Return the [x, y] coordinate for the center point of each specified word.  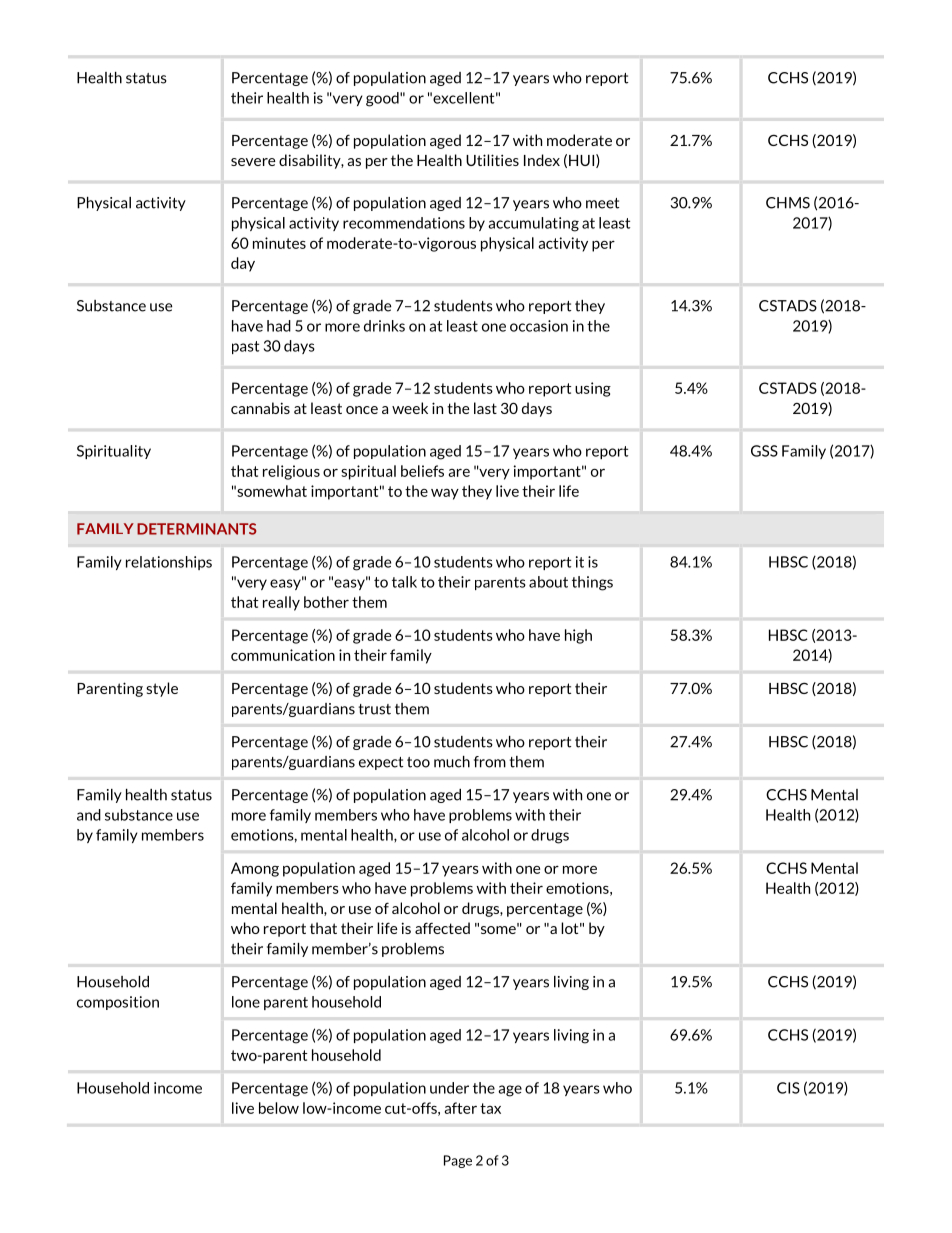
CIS [788, 1088]
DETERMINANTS [197, 529]
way [445, 494]
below [279, 1108]
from [490, 762]
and [89, 815]
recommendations [404, 223]
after [461, 1108]
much [452, 762]
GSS [764, 451]
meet [602, 203]
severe [253, 162]
